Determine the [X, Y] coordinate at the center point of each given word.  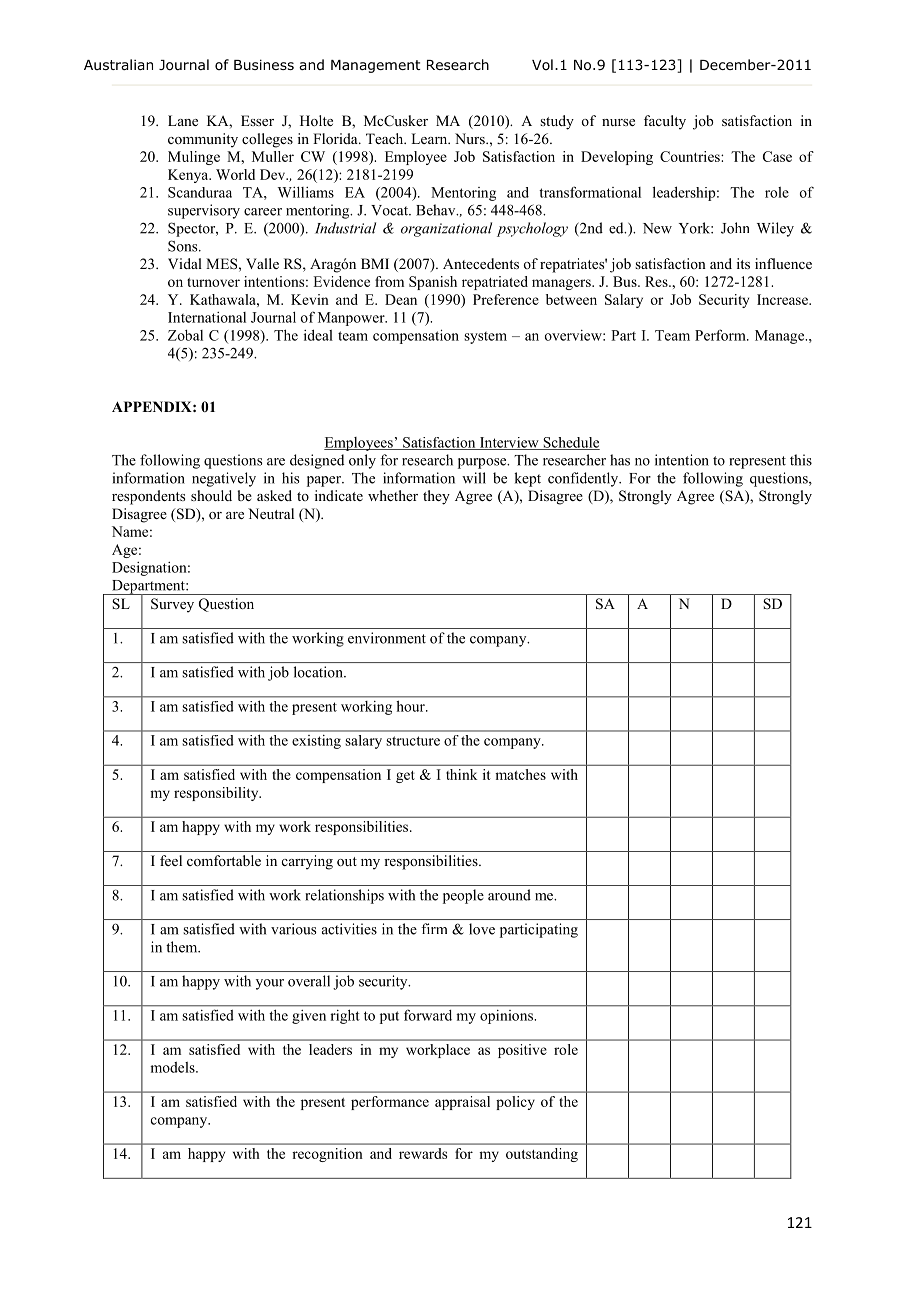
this [801, 460]
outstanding [542, 1155]
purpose [483, 463]
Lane [183, 120]
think [461, 774]
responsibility [217, 794]
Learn [430, 138]
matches [520, 774]
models [173, 1067]
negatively [224, 479]
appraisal [462, 1103]
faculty [665, 122]
